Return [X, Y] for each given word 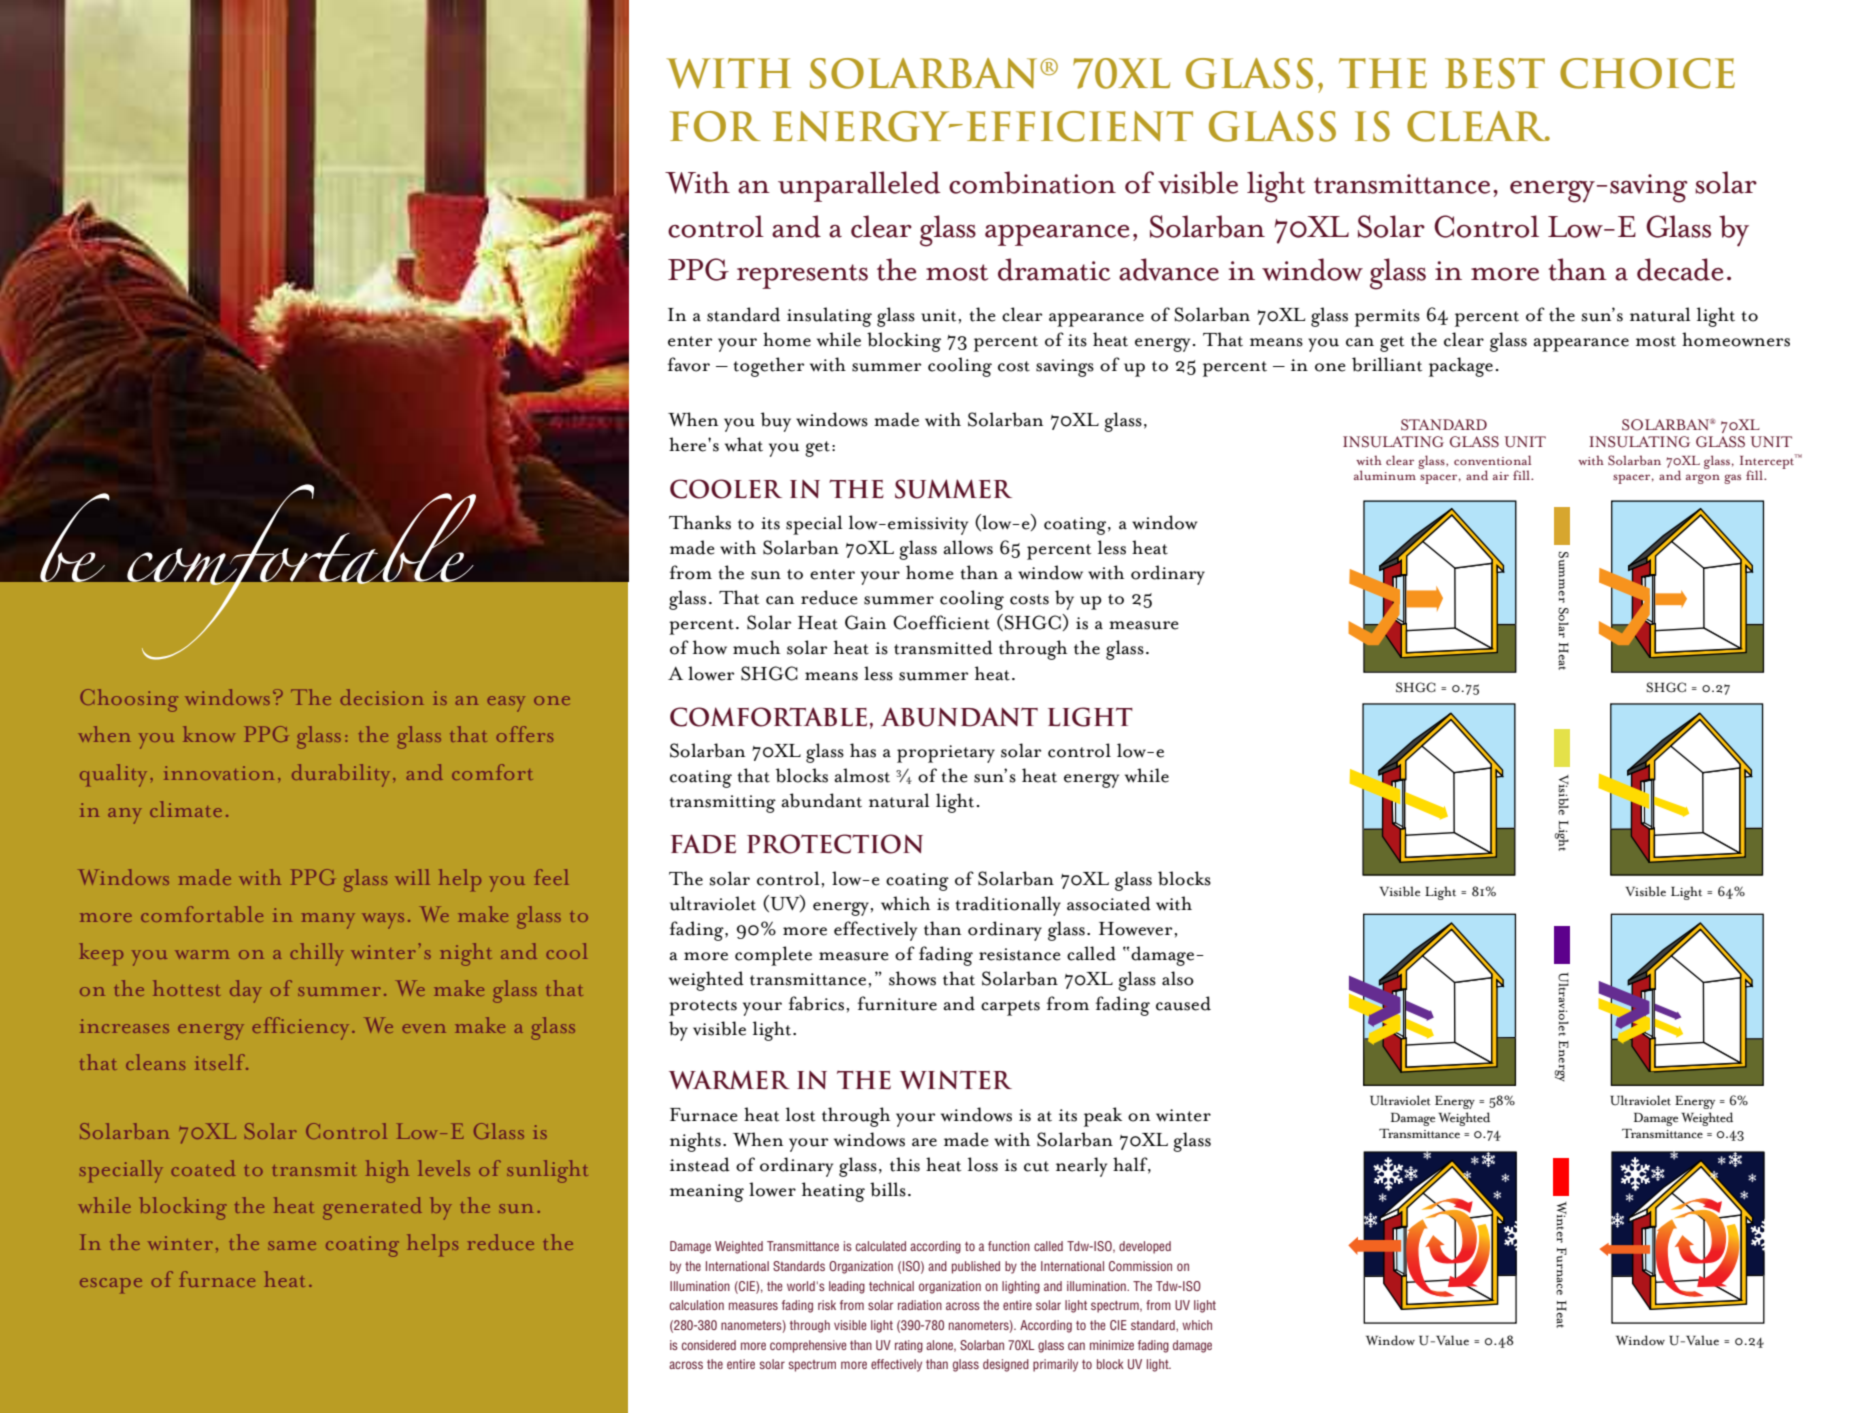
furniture [897, 1003]
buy [776, 422]
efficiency [300, 1028]
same [292, 1245]
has [863, 750]
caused [1183, 1003]
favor [689, 364]
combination [1032, 182]
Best [1495, 73]
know [209, 734]
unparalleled [859, 186]
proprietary [946, 754]
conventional [1492, 460]
